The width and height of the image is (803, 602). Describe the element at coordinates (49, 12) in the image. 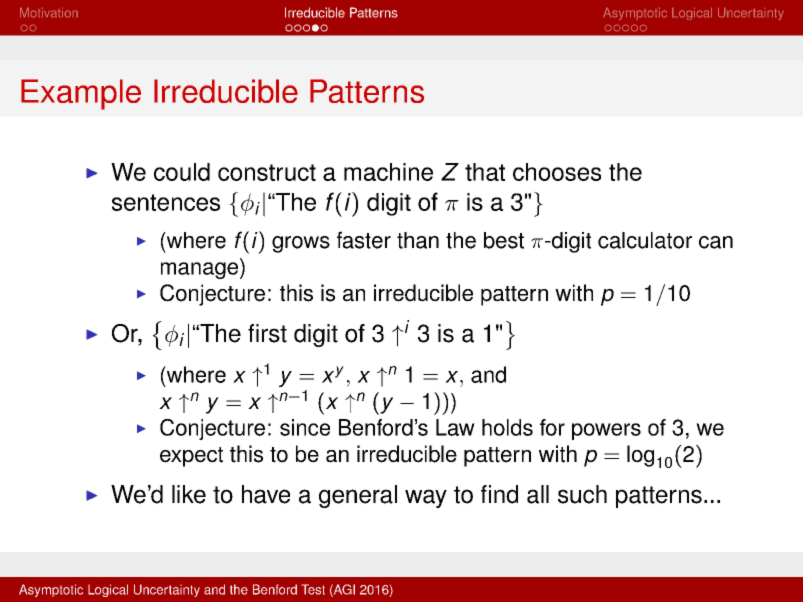

I see `Motivation` at that location.
